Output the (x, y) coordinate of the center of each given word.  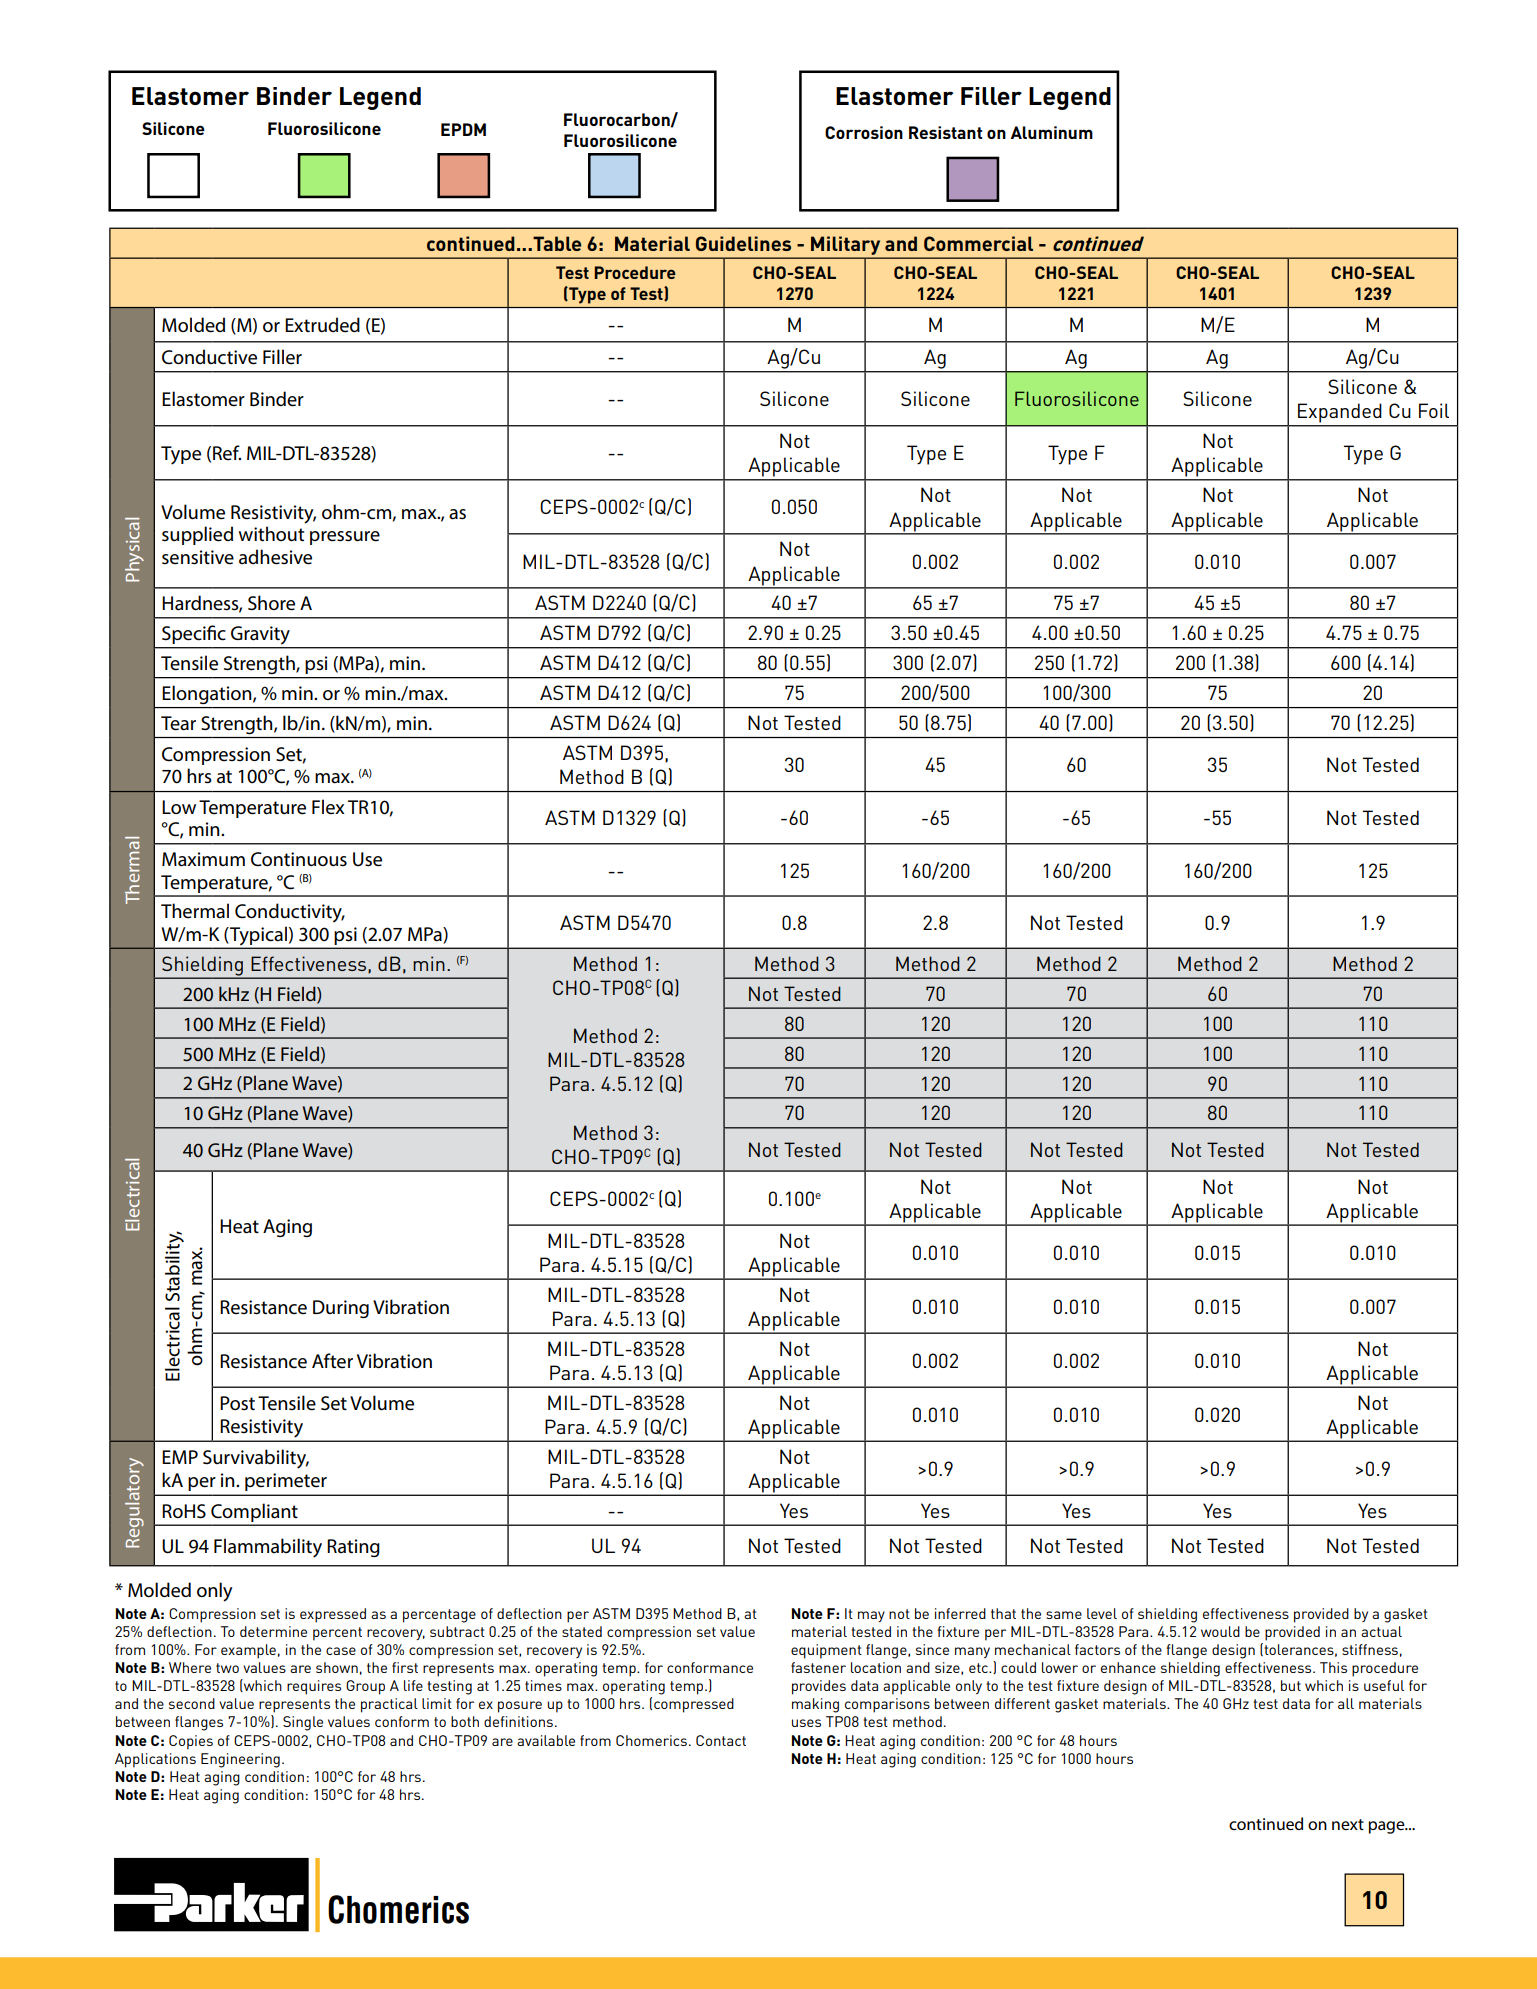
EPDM (463, 129)
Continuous (299, 859)
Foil (1434, 410)
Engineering (240, 1760)
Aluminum (1051, 132)
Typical (258, 937)
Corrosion (864, 132)
